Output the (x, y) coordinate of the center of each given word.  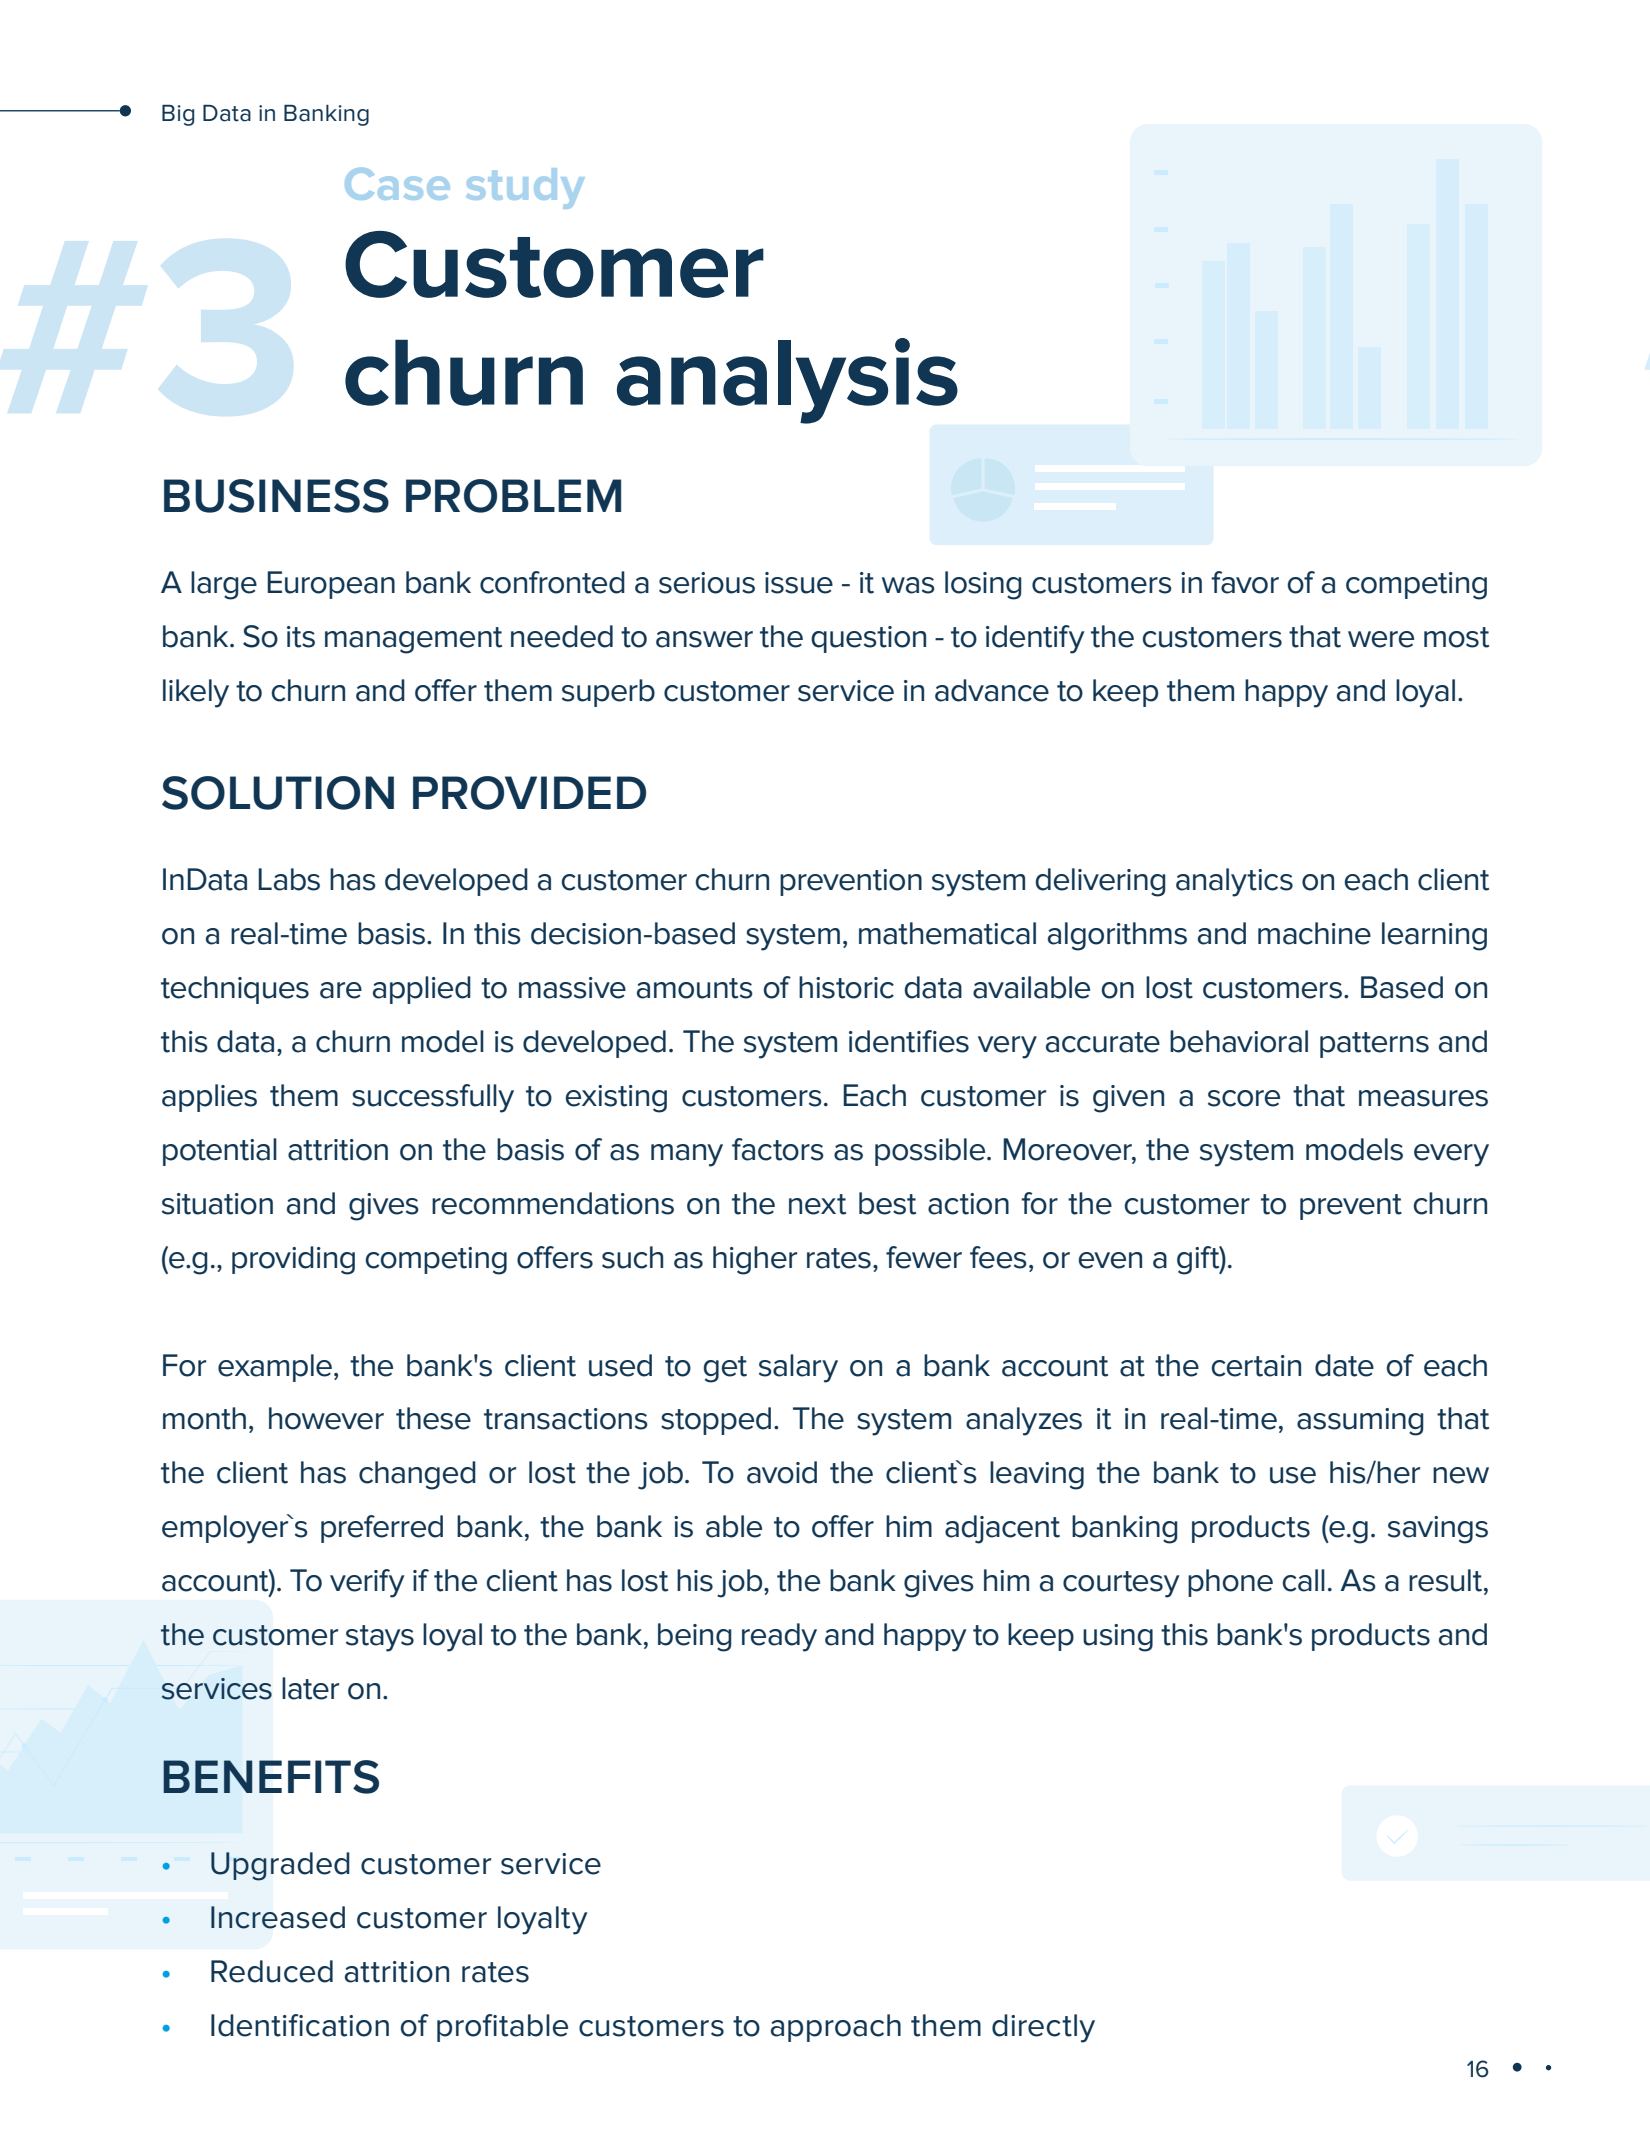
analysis (787, 381)
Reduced (272, 1971)
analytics (1234, 882)
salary (798, 1368)
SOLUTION (278, 793)
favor (1245, 582)
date (1344, 1365)
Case (397, 184)
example (275, 1368)
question (868, 639)
